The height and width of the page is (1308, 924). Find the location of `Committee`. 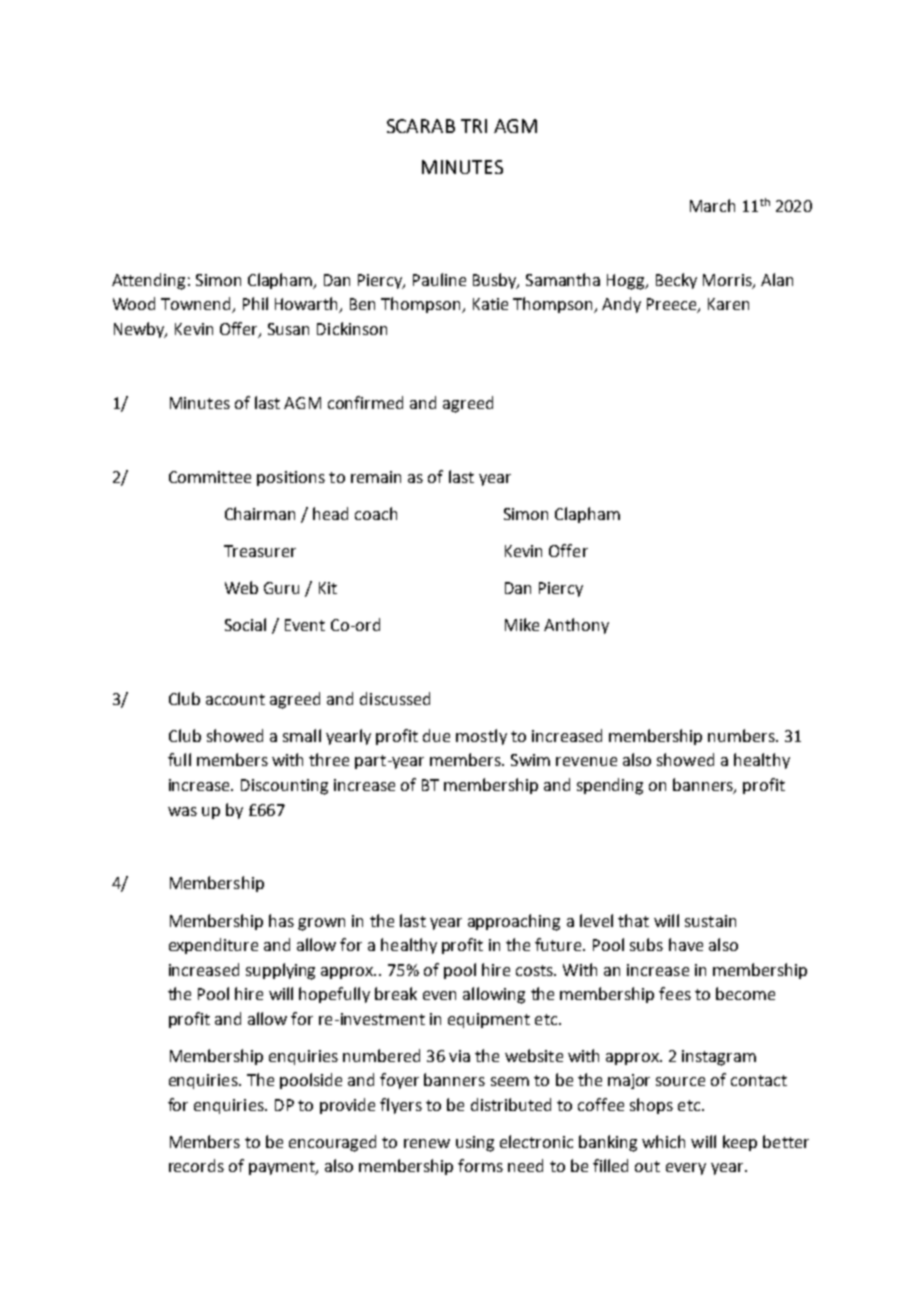

Committee is located at coordinates (210, 477).
